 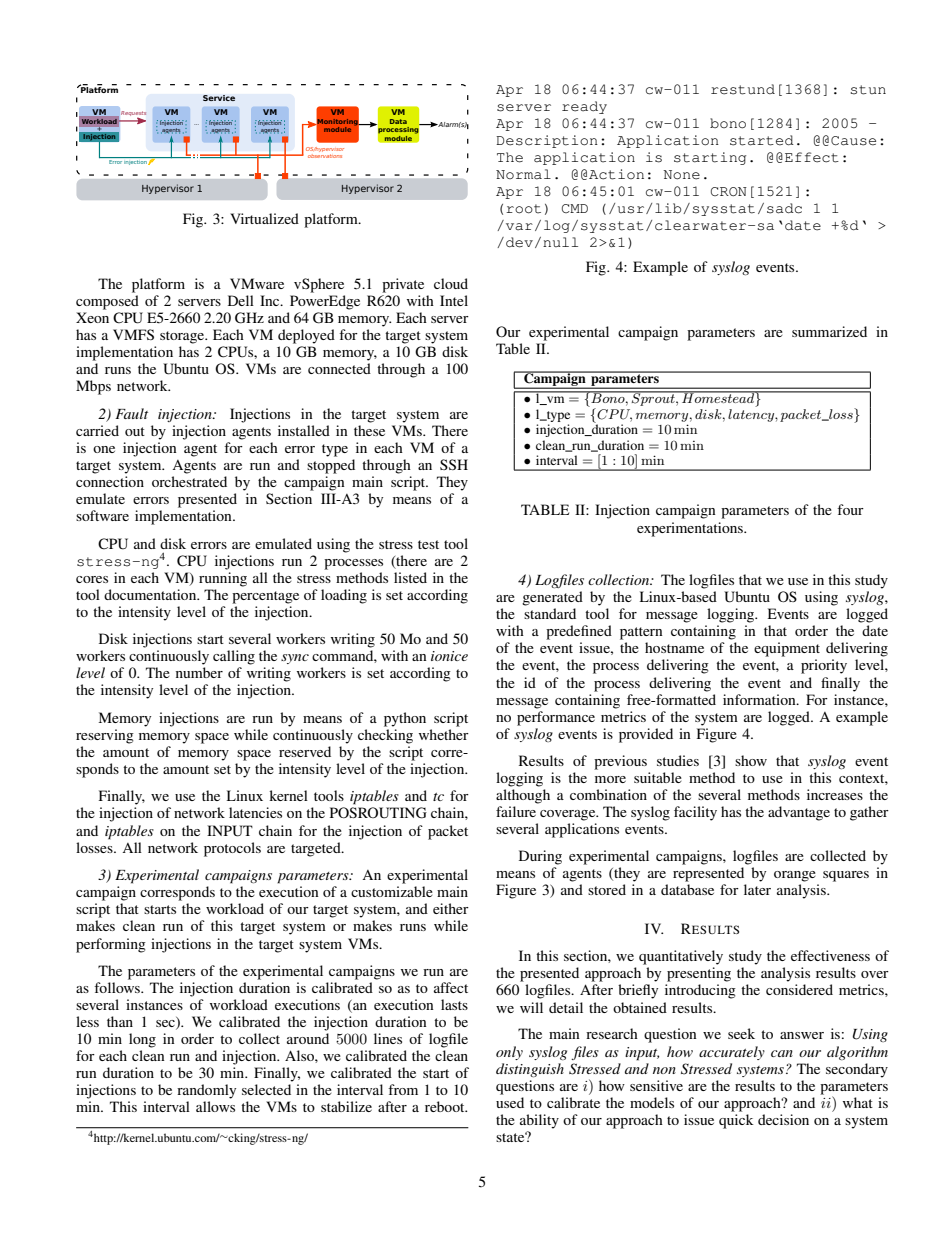 What do you see at coordinates (219, 98) in the screenshot?
I see `Service` at bounding box center [219, 98].
